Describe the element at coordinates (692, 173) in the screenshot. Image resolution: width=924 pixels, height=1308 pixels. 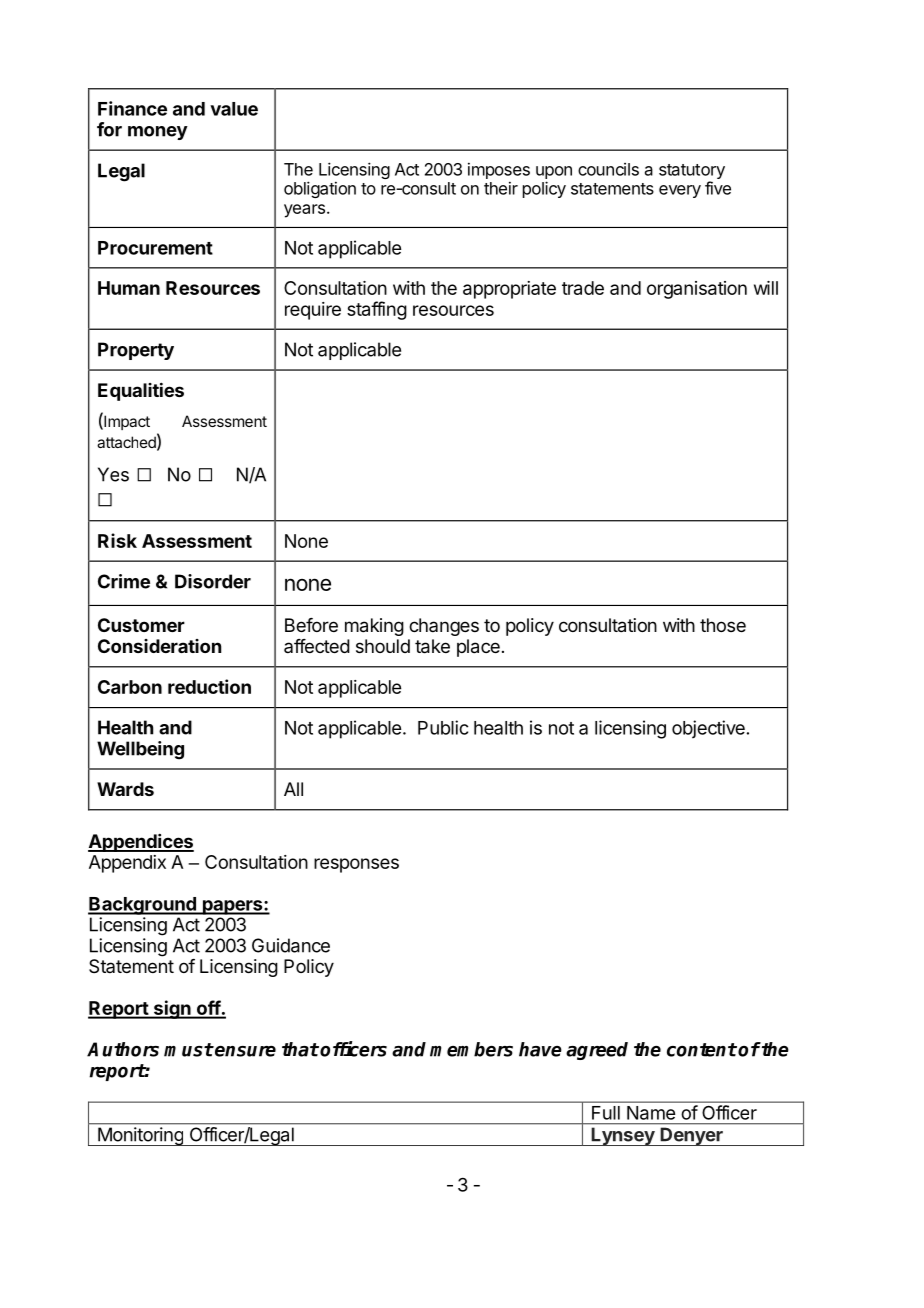
I see `statutory` at that location.
